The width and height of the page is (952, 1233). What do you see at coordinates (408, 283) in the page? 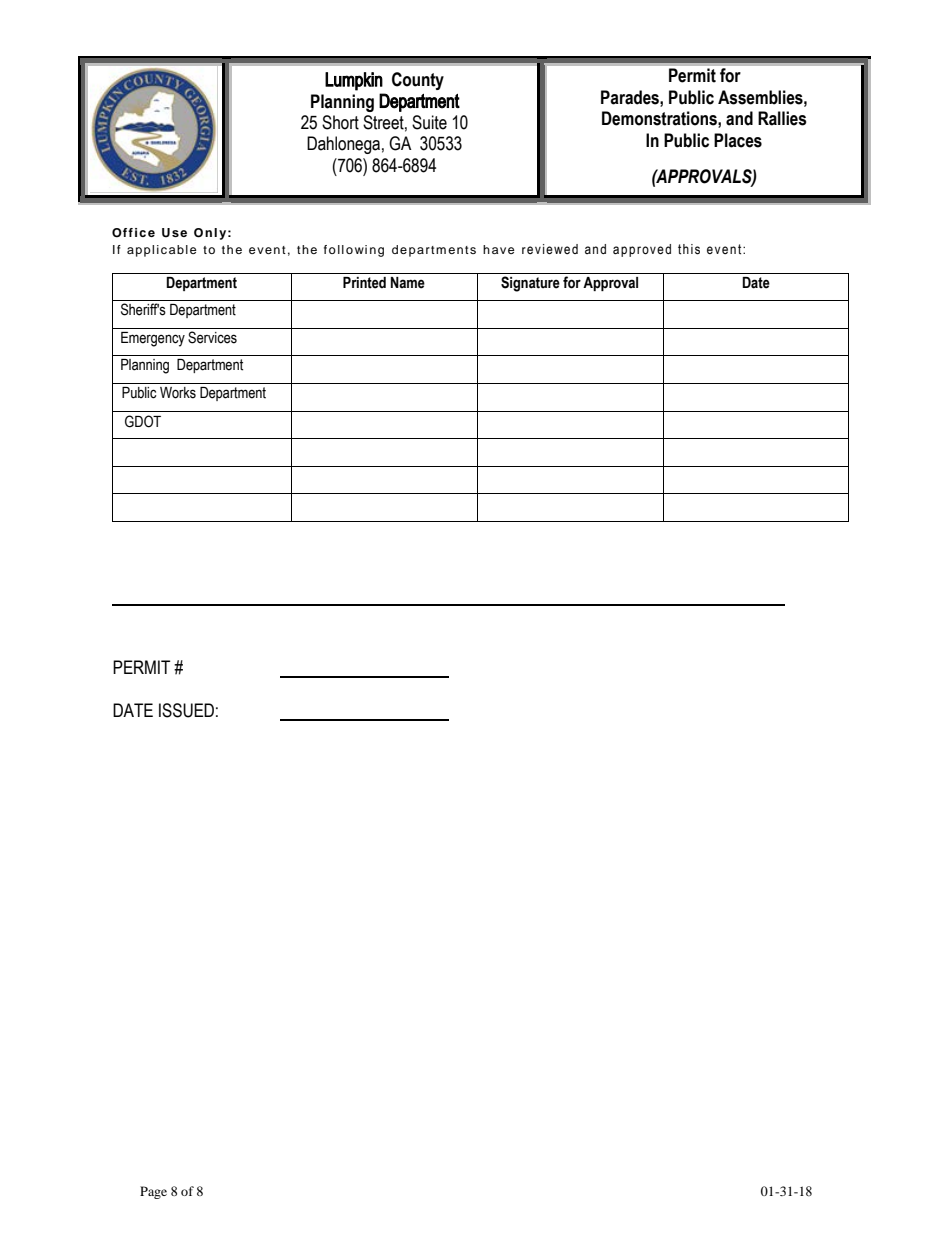
I see `Name` at bounding box center [408, 283].
